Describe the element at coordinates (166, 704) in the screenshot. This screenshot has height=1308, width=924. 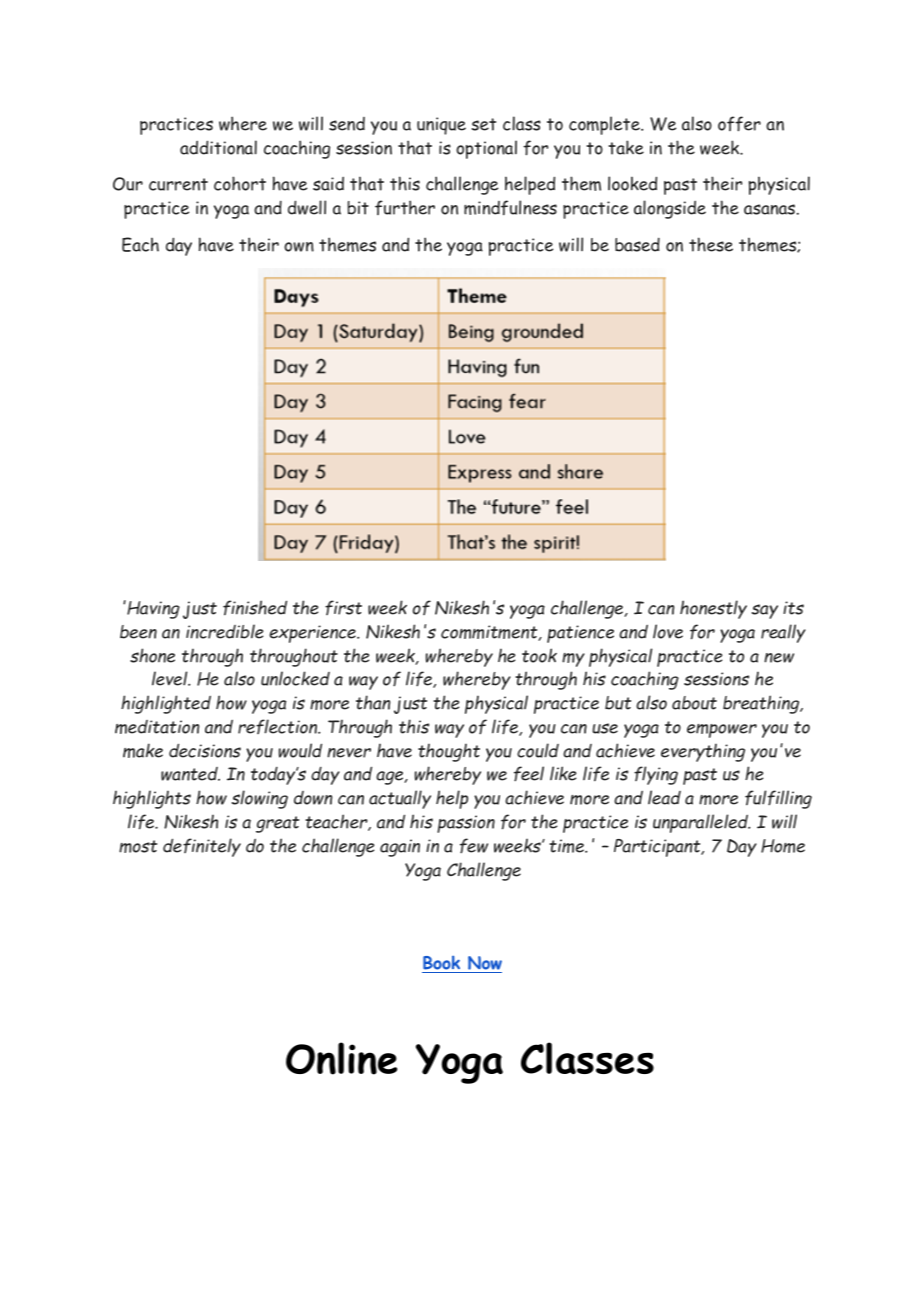
I see `highlighted` at that location.
